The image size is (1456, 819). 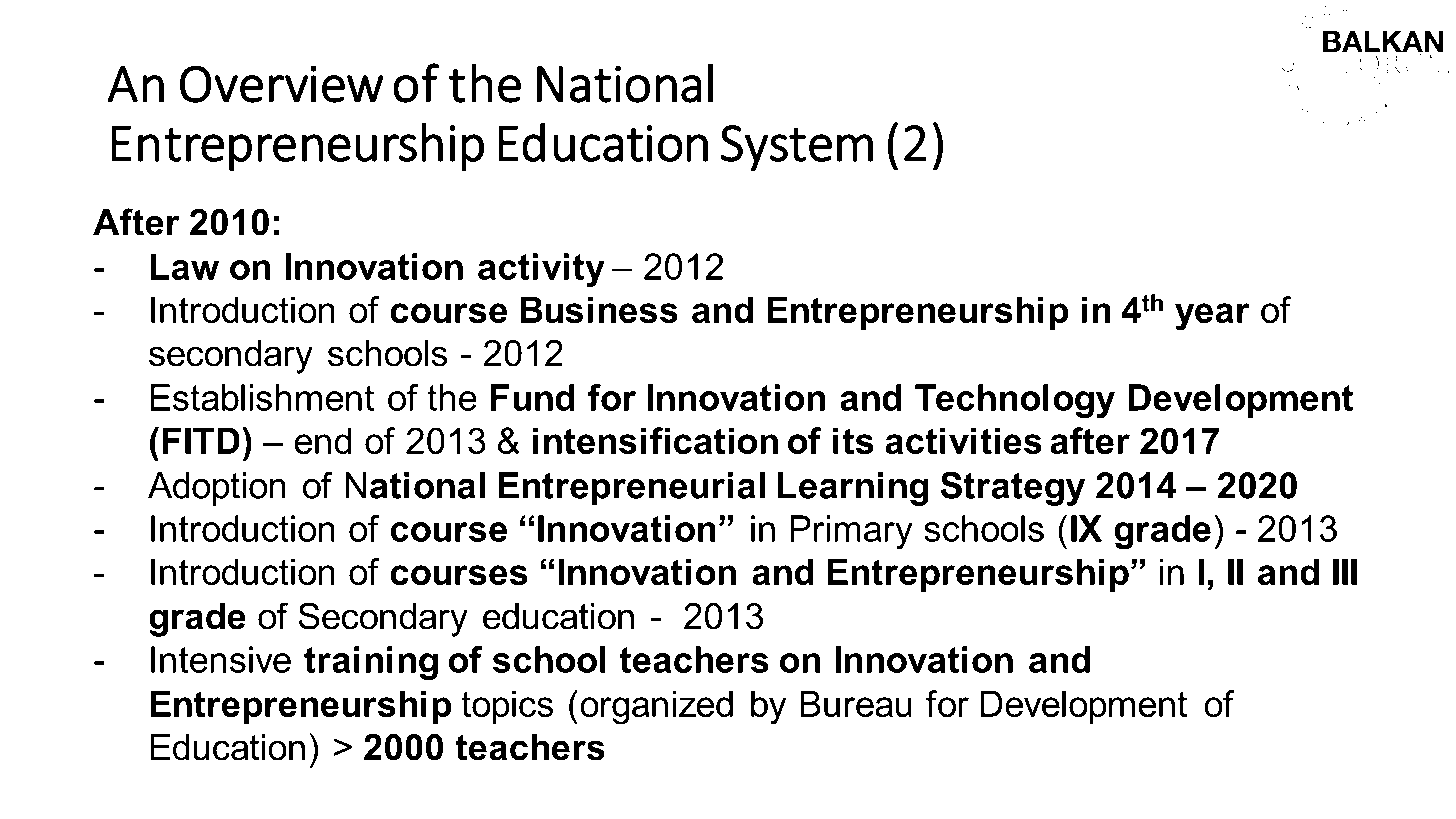 I want to click on training, so click(x=371, y=663).
